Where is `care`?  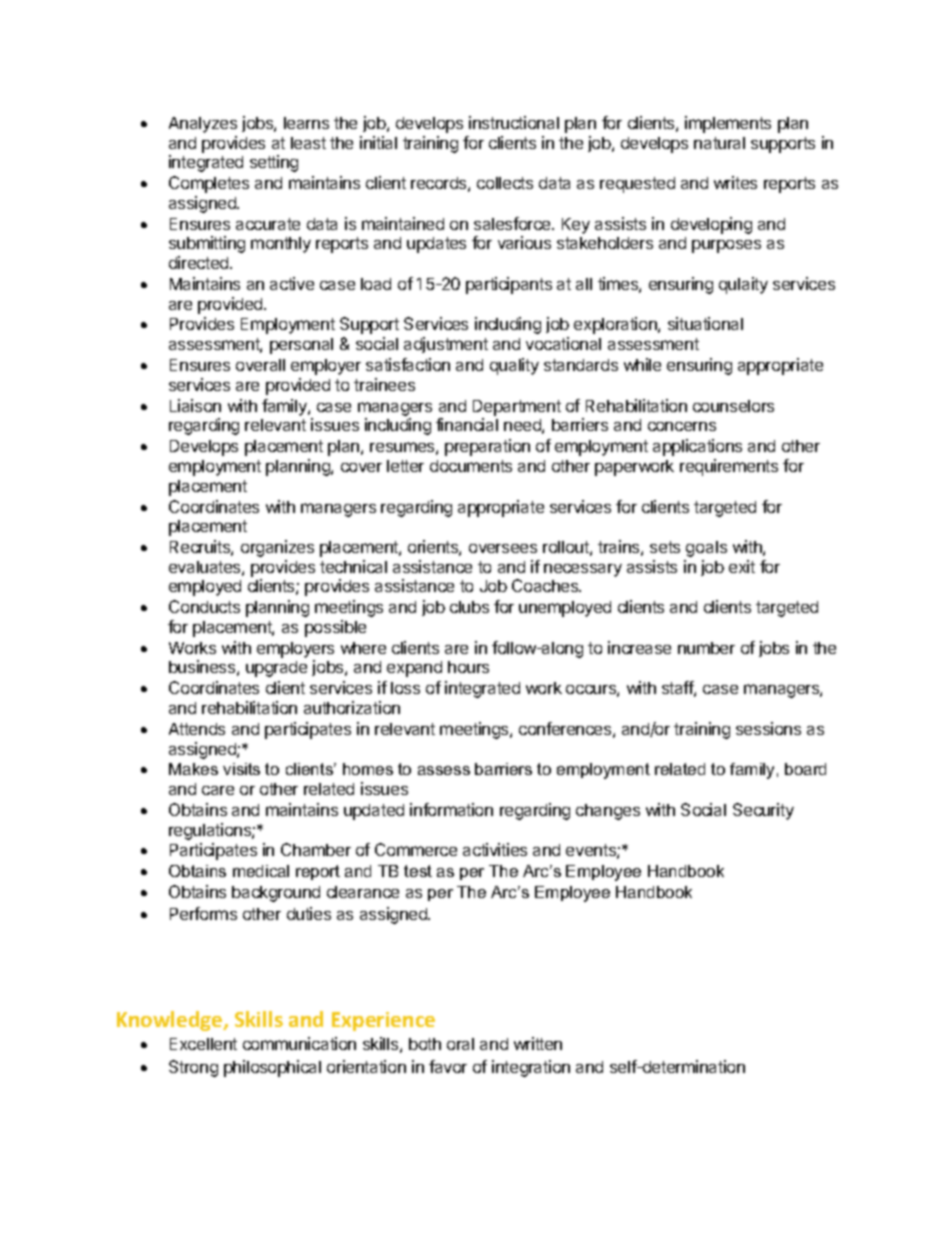 care is located at coordinates (218, 790).
